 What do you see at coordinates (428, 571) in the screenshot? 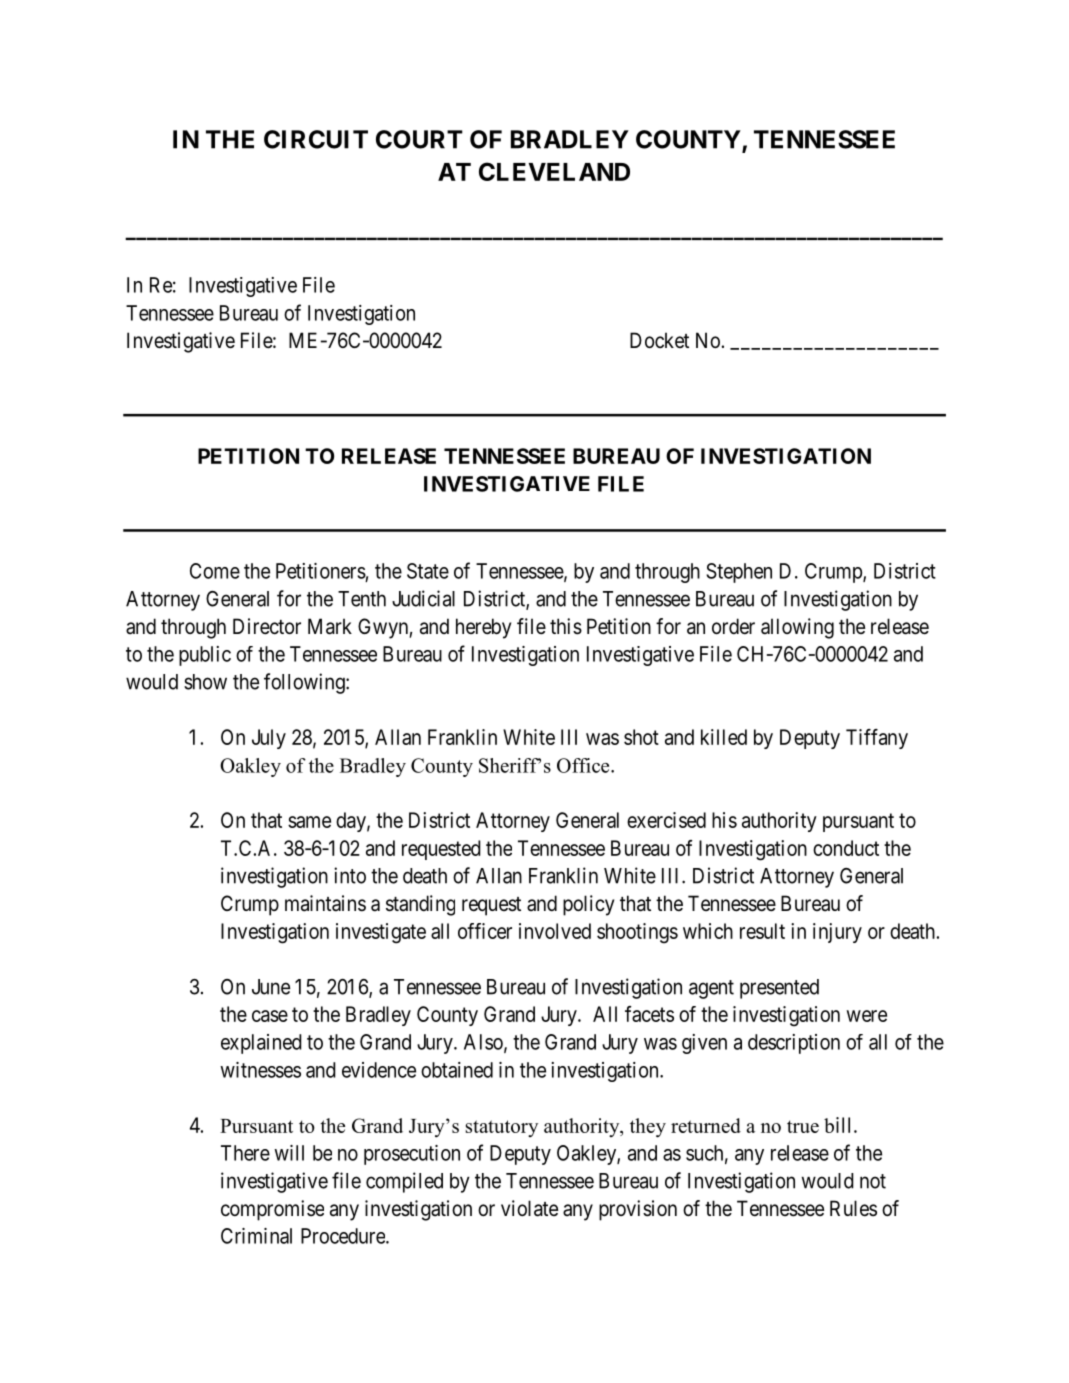
I see `State` at bounding box center [428, 571].
